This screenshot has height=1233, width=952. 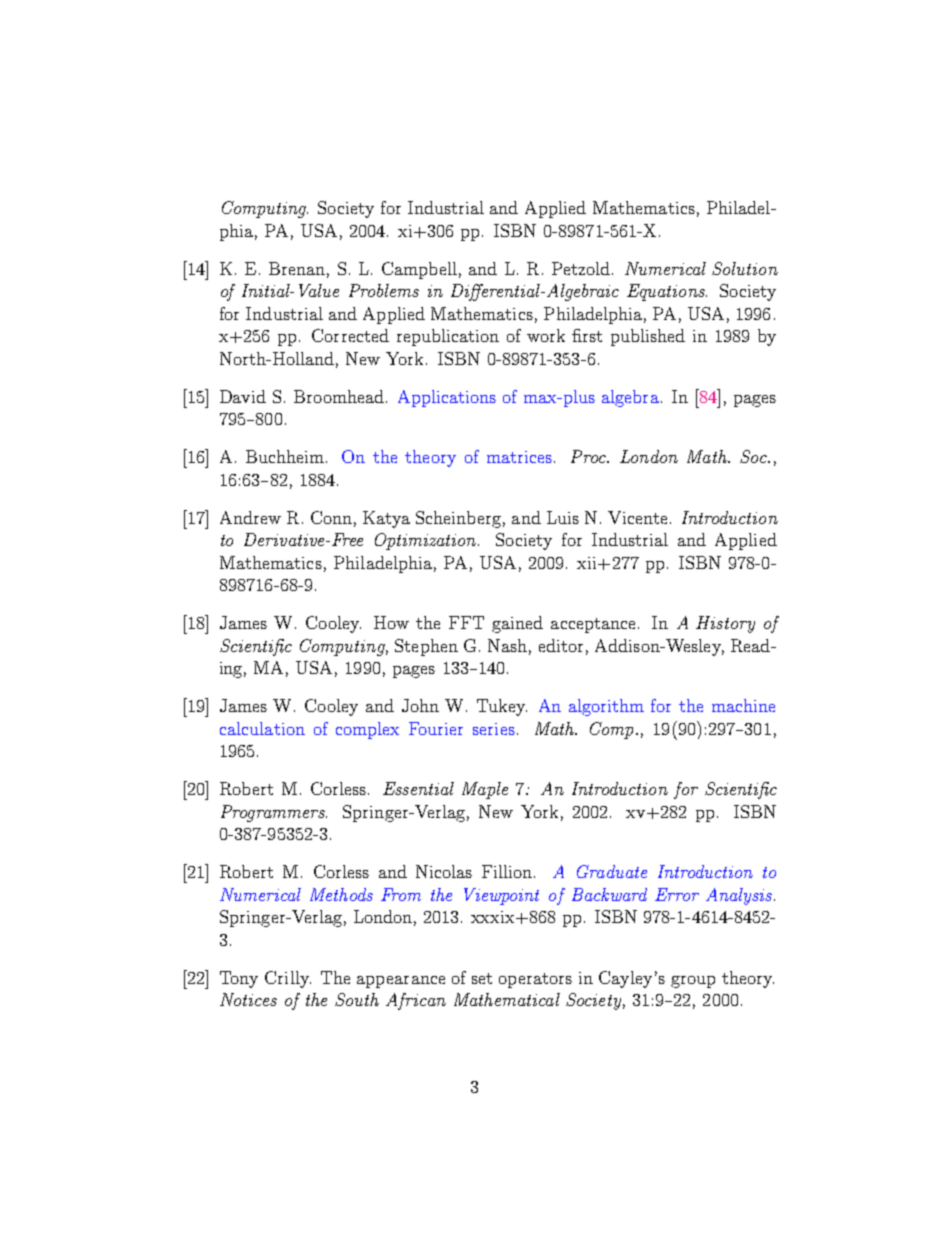 What do you see at coordinates (485, 790) in the screenshot?
I see `Maple` at bounding box center [485, 790].
